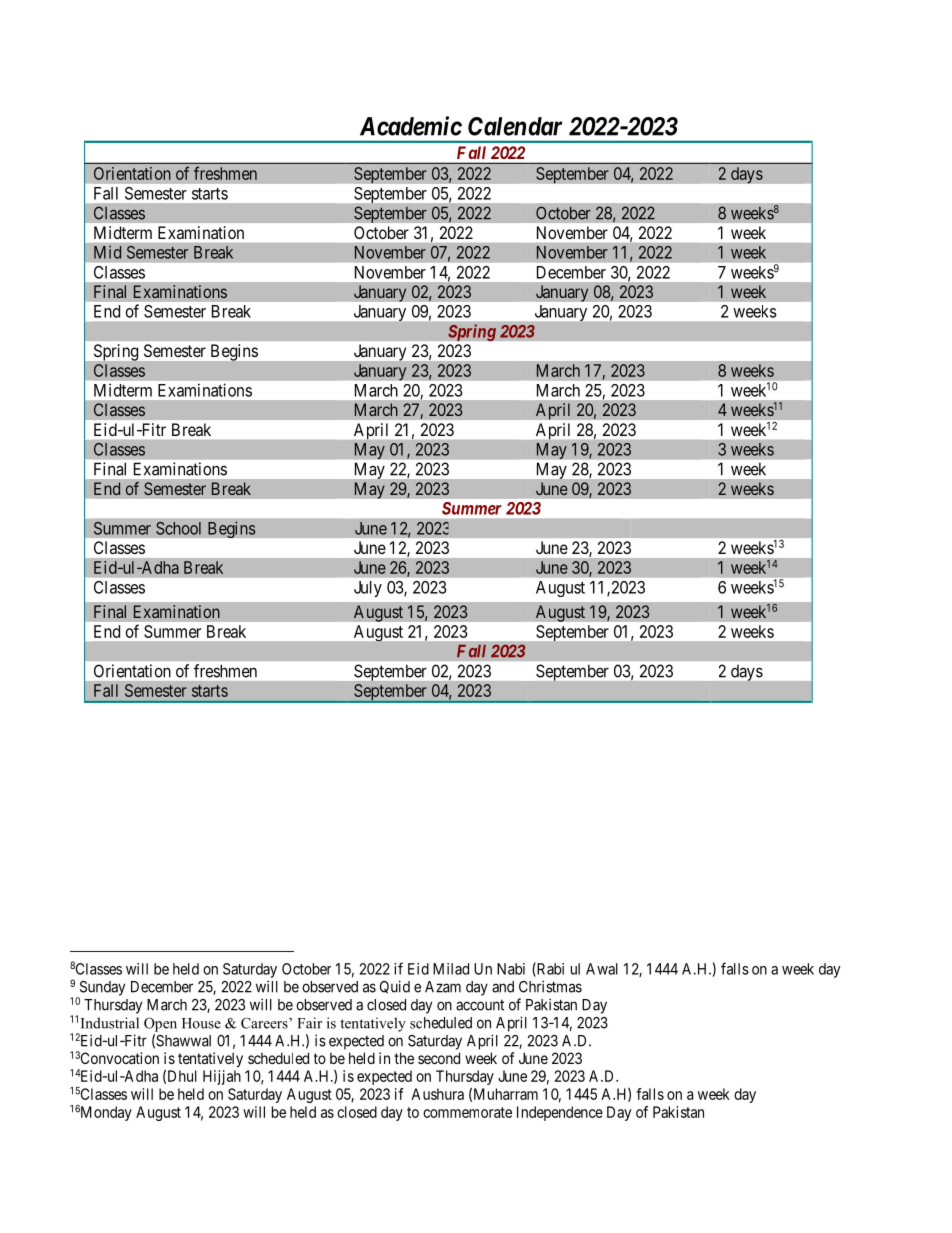 The height and width of the page is (1233, 952). Describe the element at coordinates (511, 969) in the page. I see `Nabi` at that location.
